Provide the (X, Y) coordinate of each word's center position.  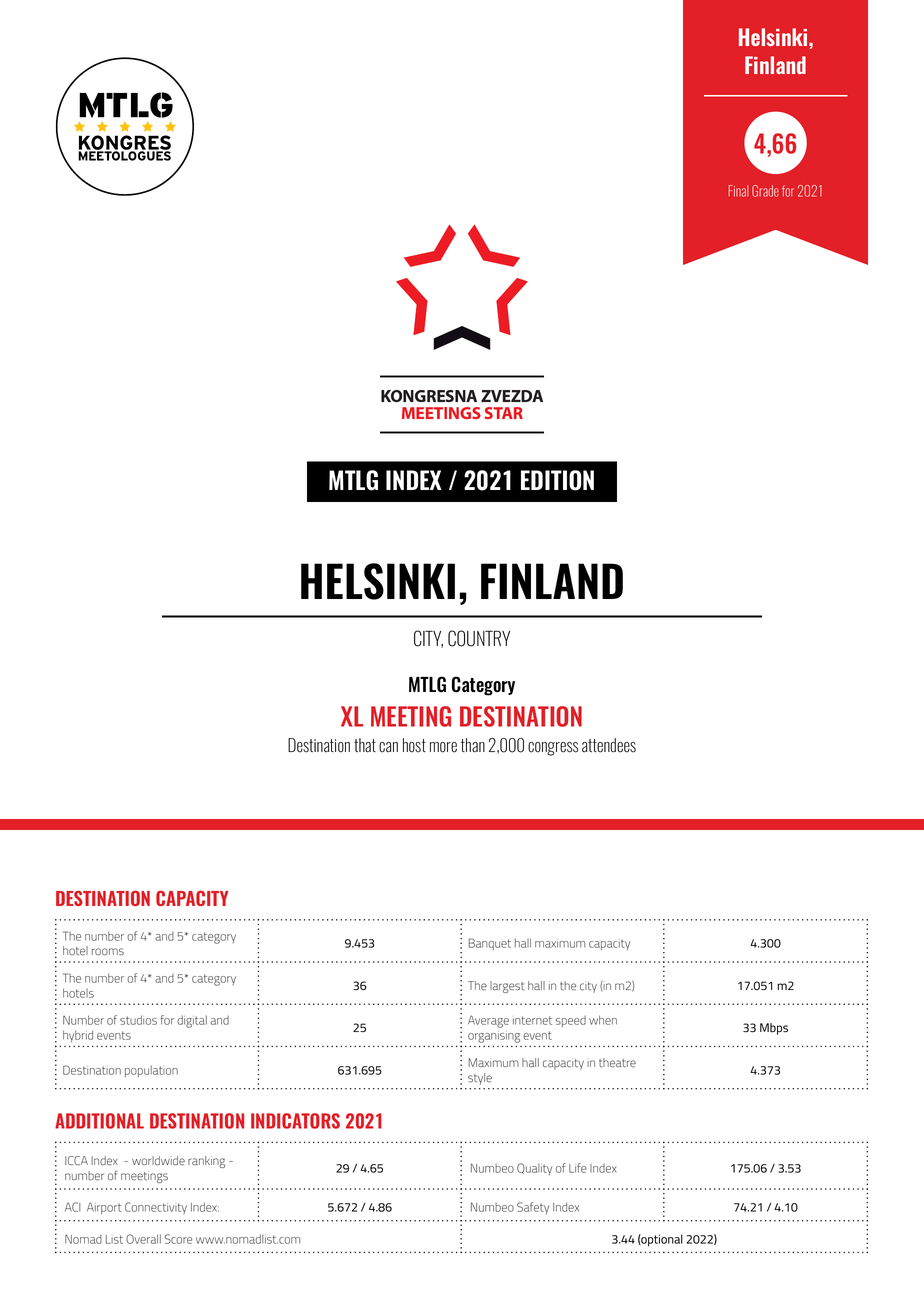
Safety (533, 1208)
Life (578, 1168)
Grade (765, 191)
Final (738, 191)
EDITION (557, 480)
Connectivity (156, 1208)
